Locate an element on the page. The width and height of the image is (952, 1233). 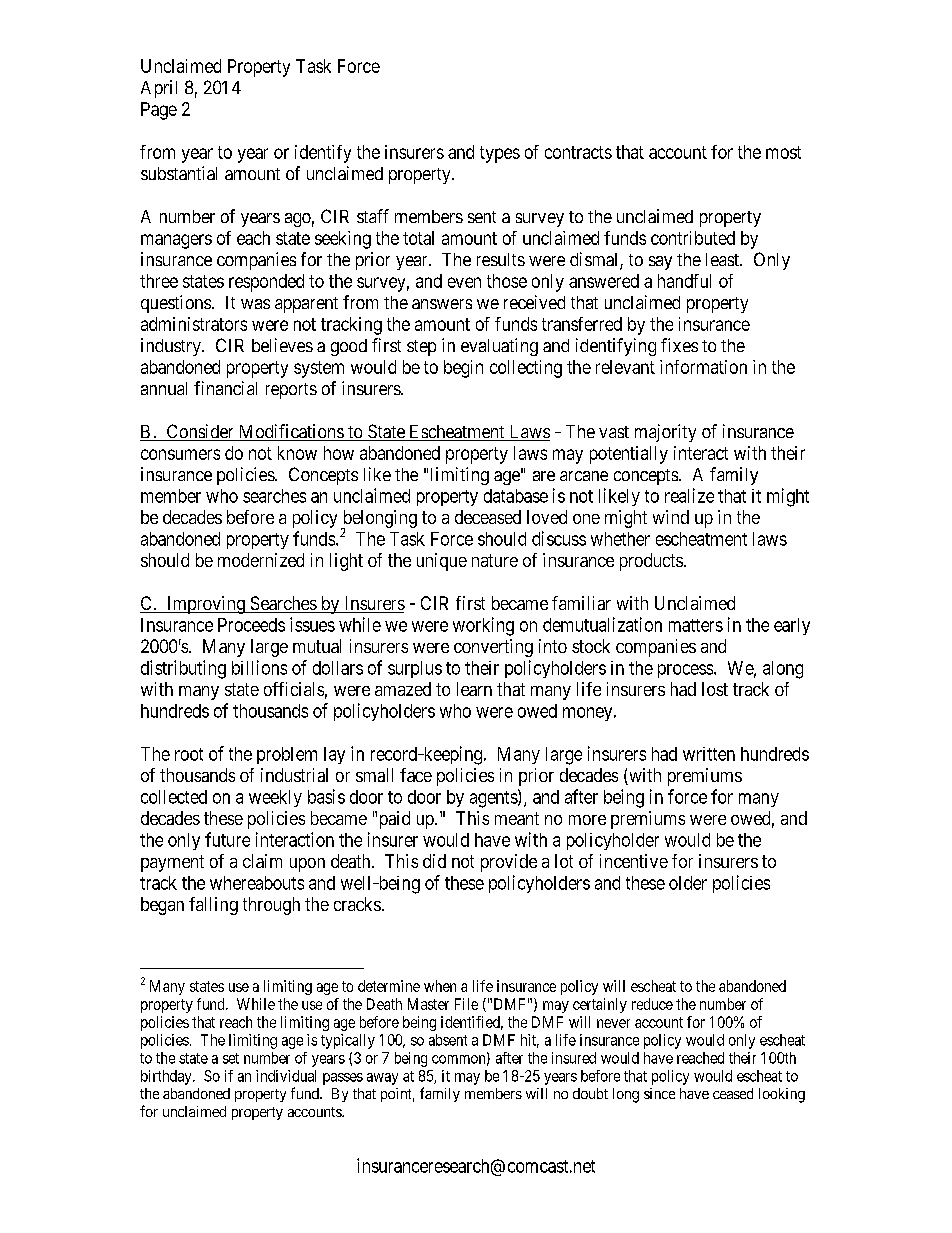
set is located at coordinates (231, 1058).
